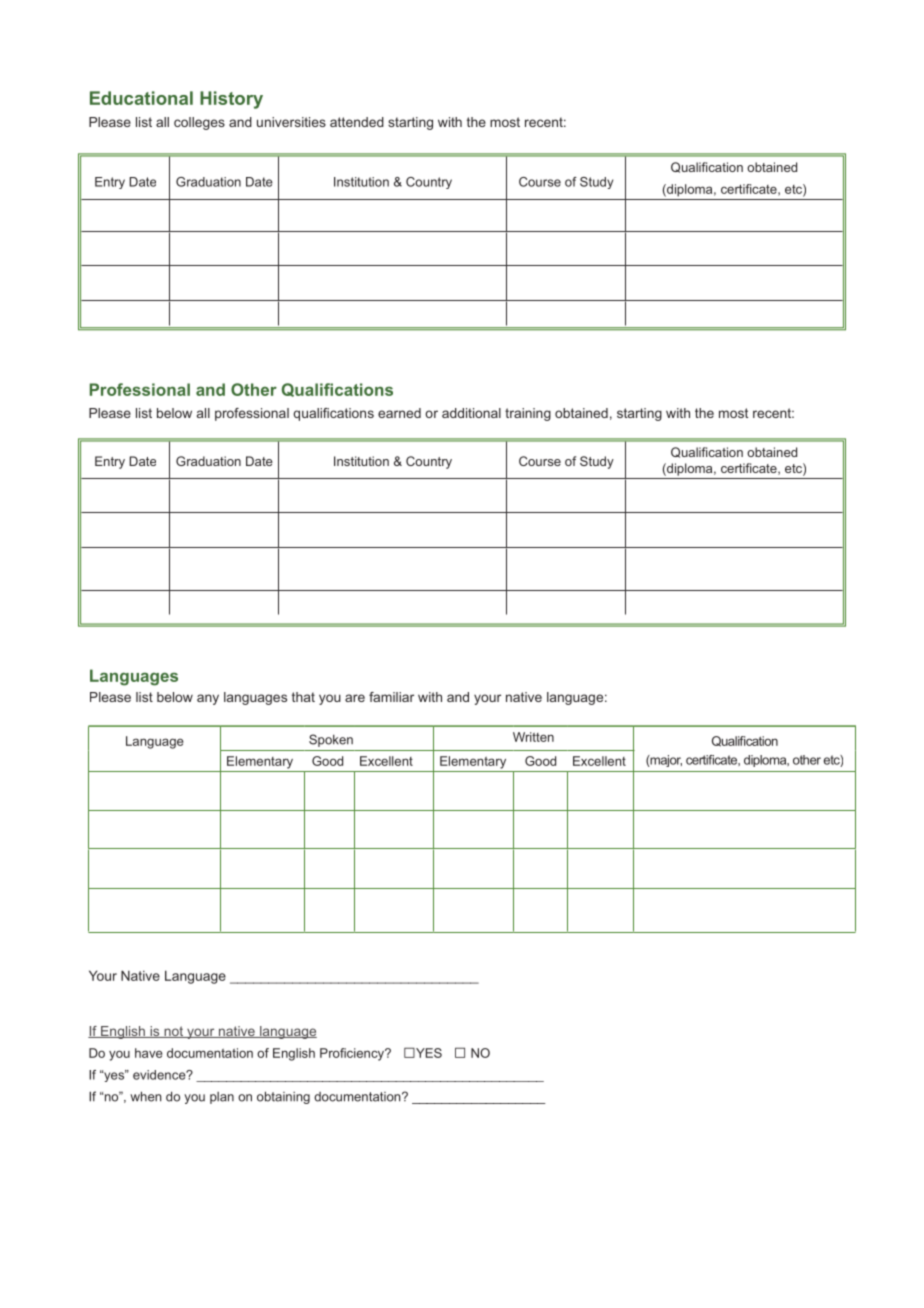 This image has height=1308, width=924. I want to click on any, so click(208, 699).
